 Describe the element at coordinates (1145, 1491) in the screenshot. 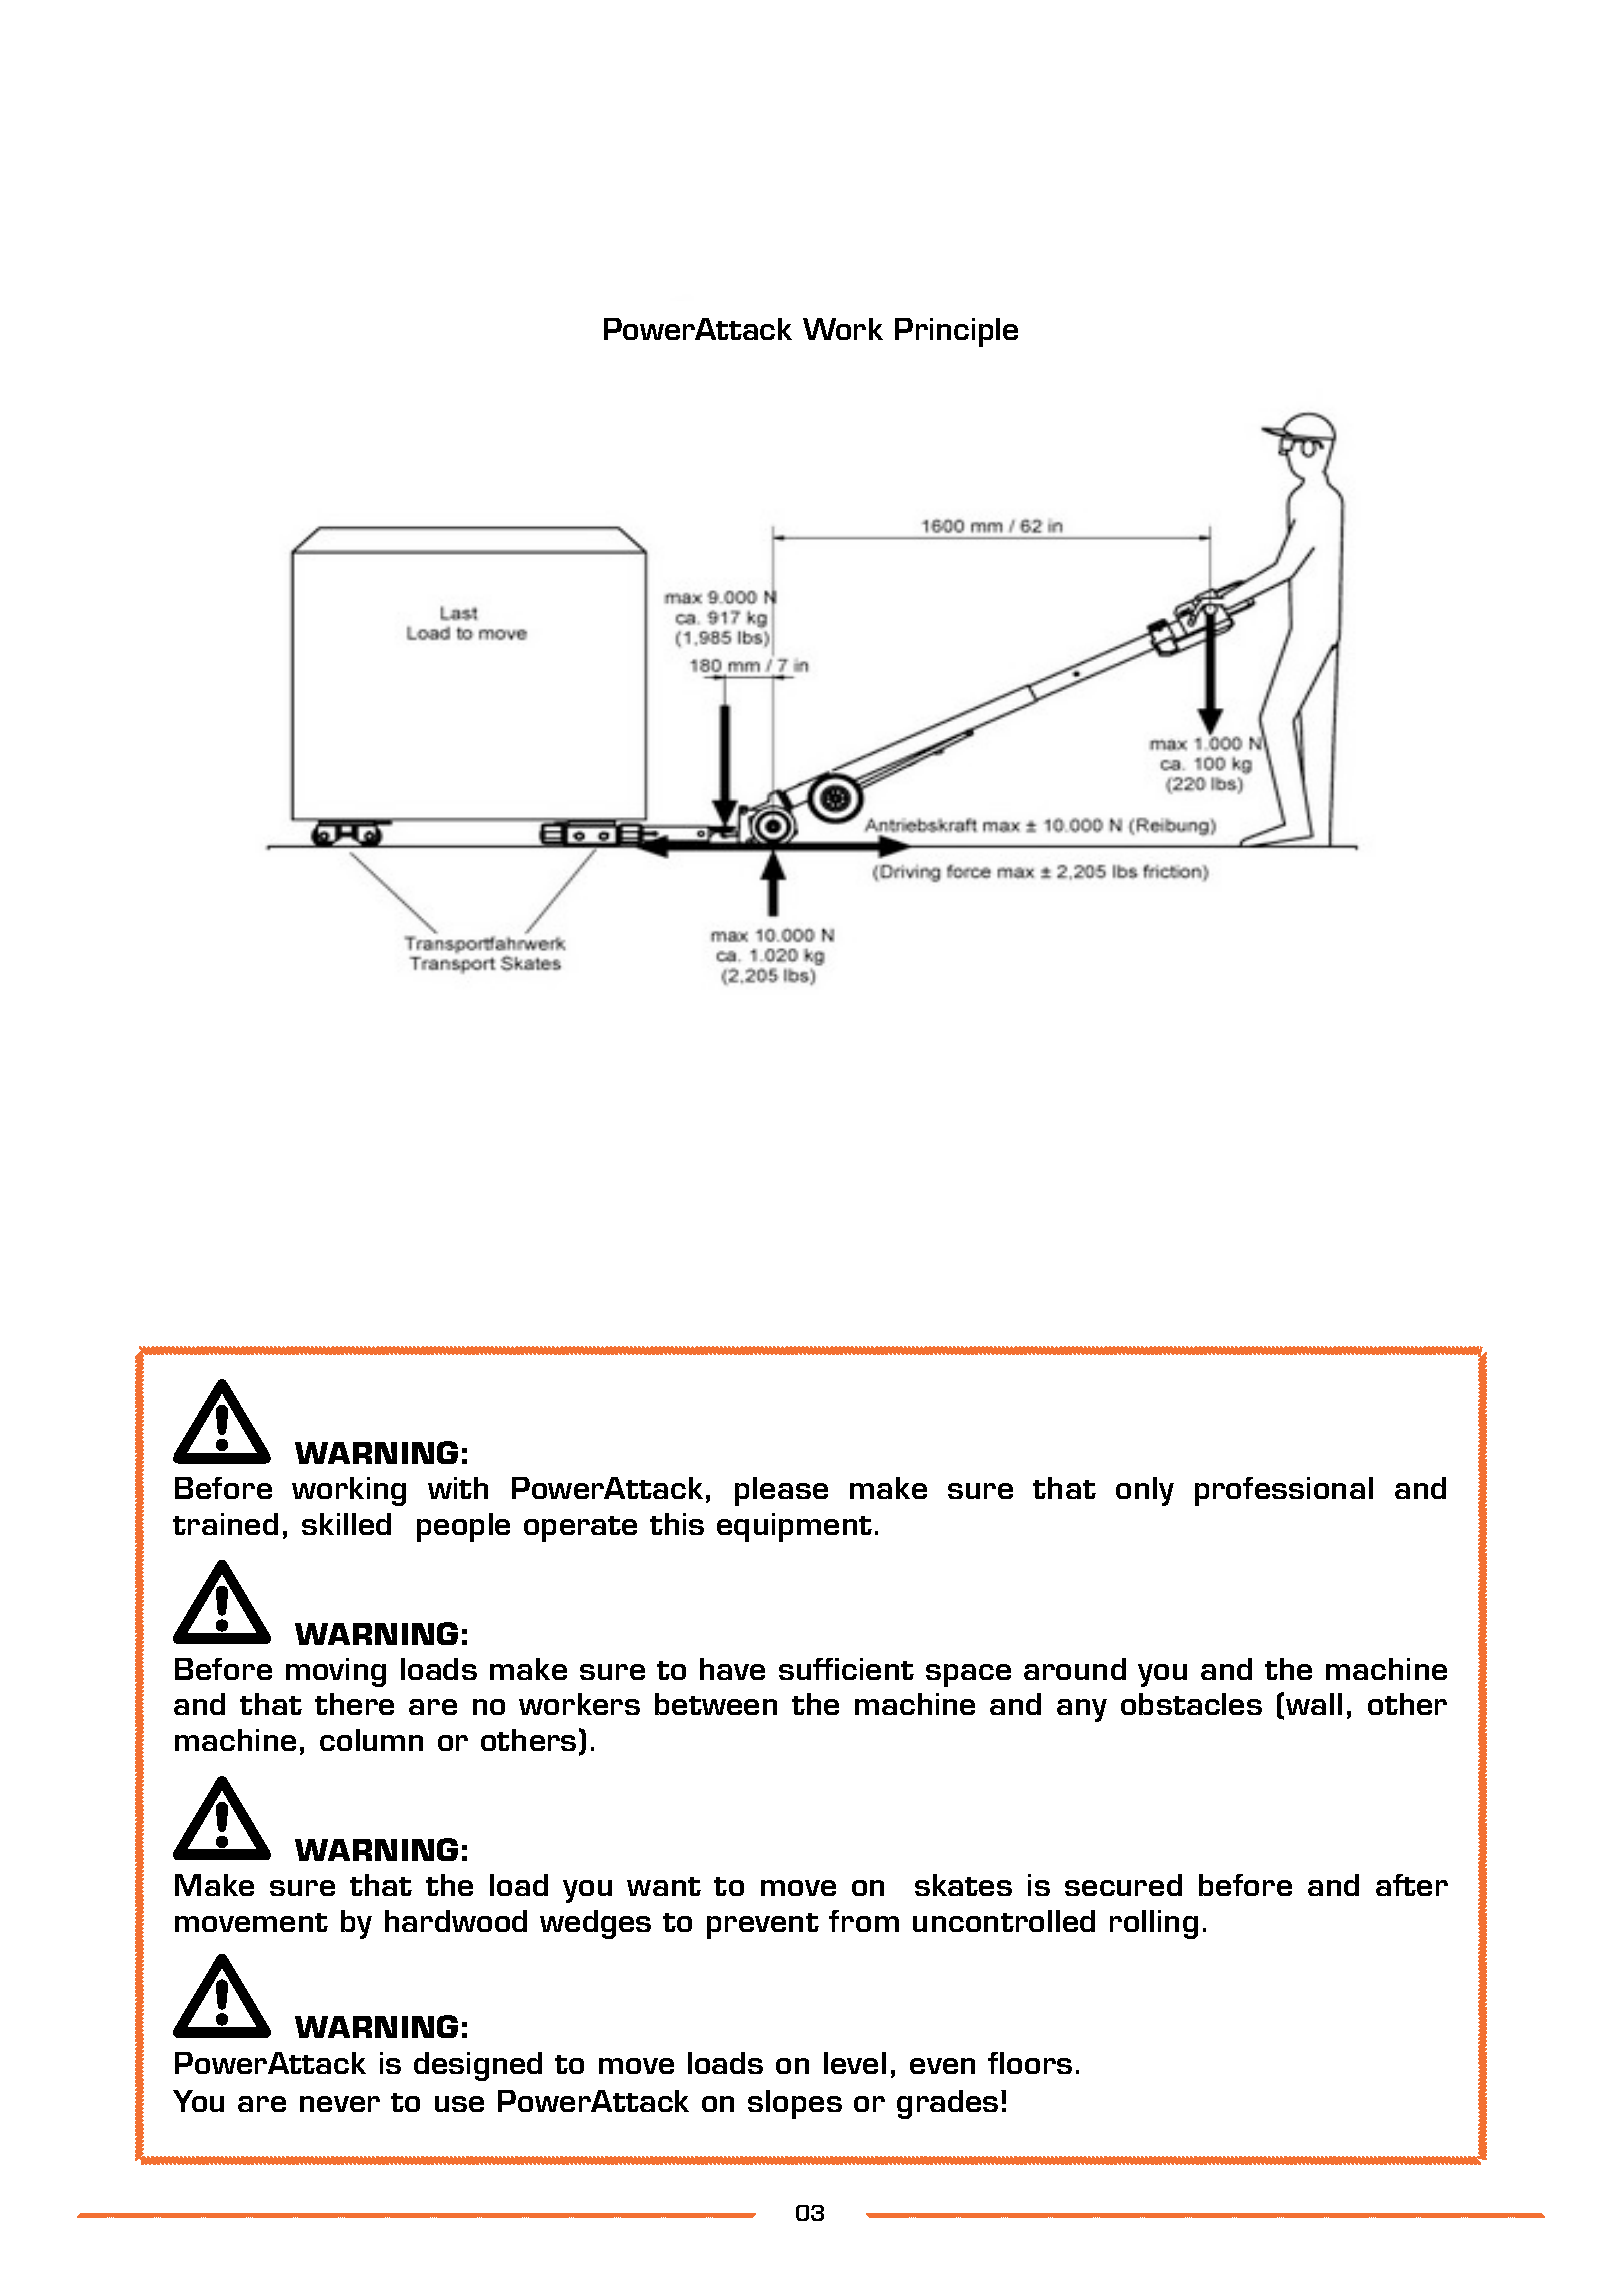

I see `only` at that location.
